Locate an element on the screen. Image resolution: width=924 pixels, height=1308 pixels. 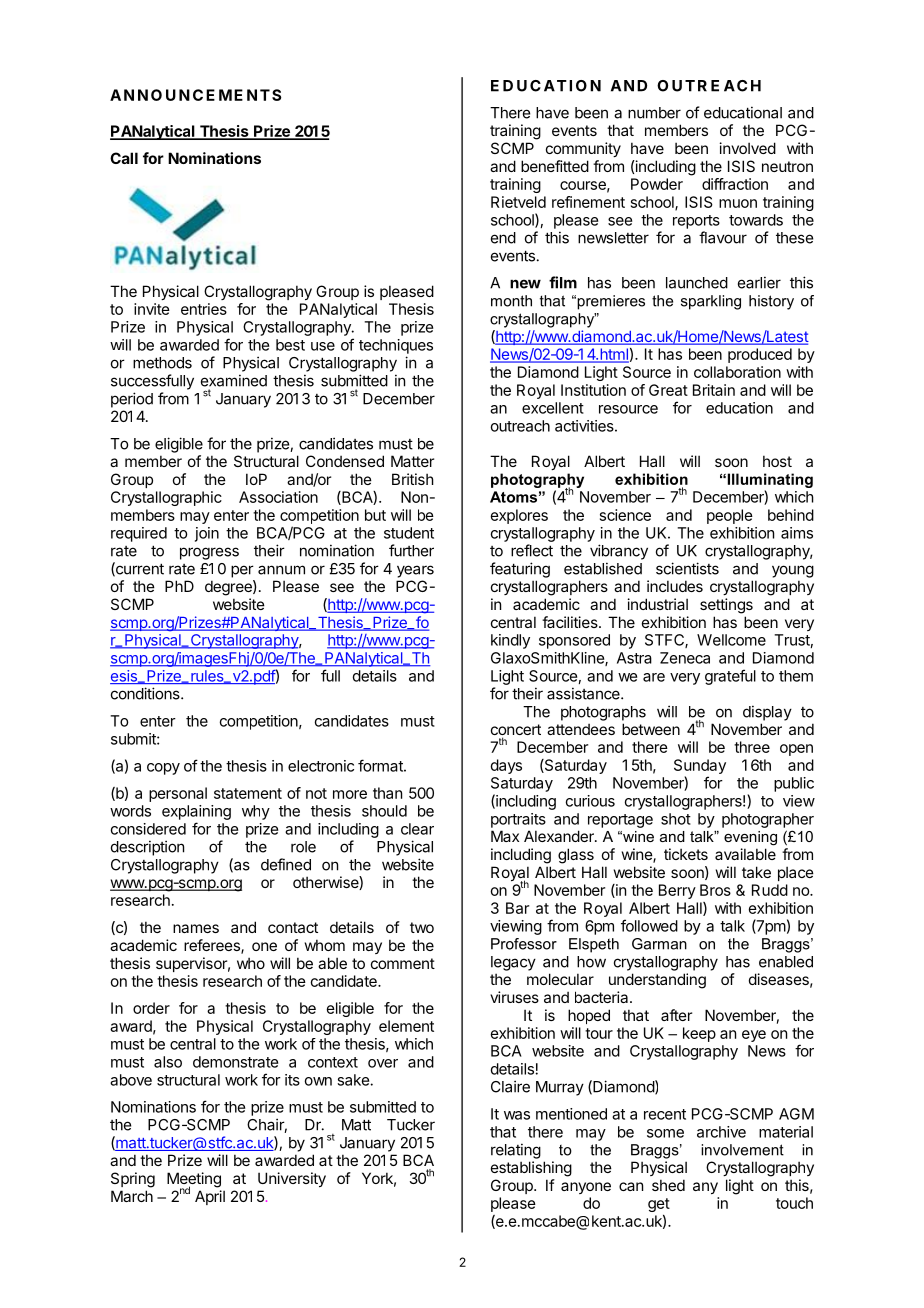
kindly is located at coordinates (510, 641).
